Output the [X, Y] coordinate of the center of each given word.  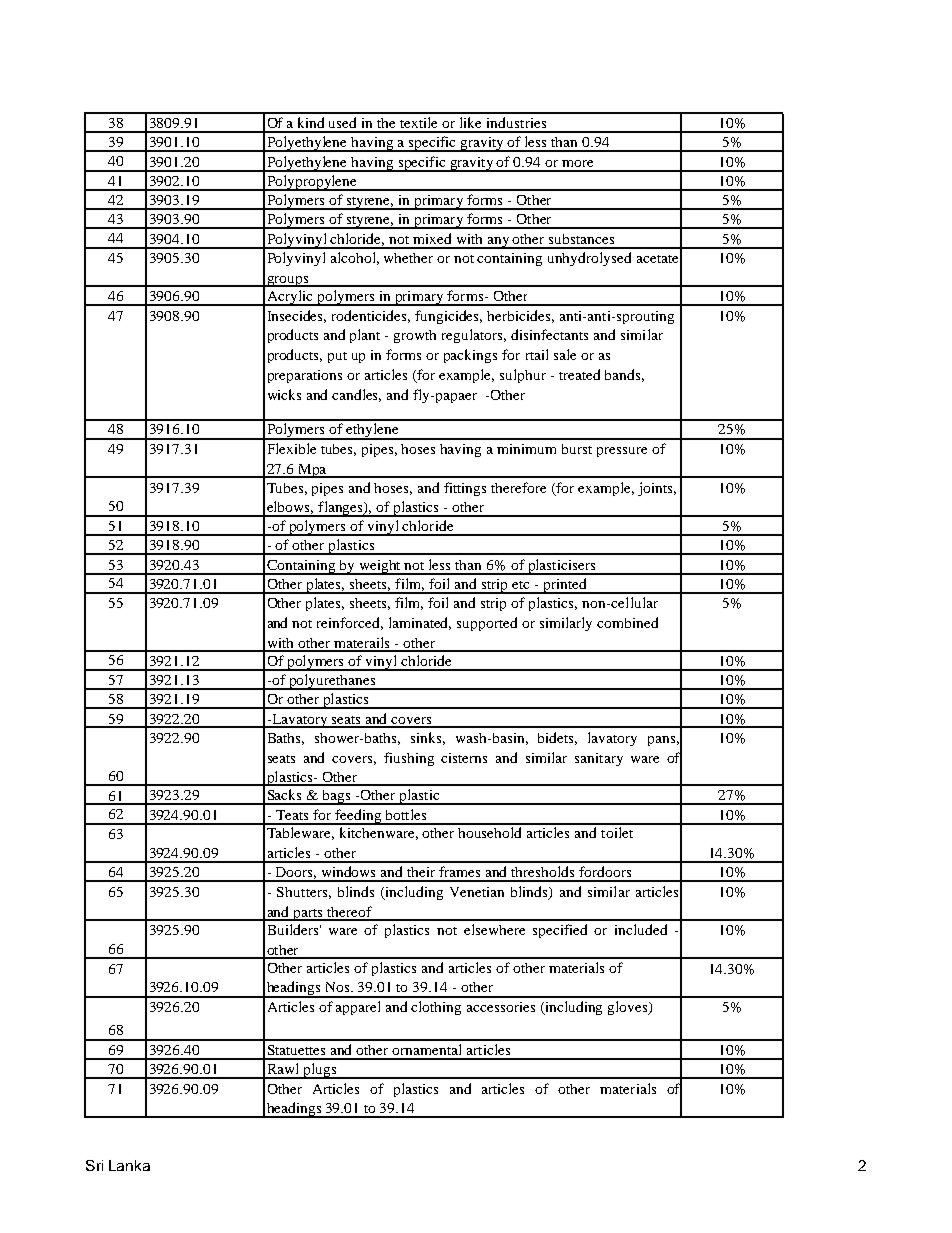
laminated [420, 623]
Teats [292, 815]
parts [308, 915]
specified [560, 931]
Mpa [312, 471]
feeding [358, 817]
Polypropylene [312, 183]
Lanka [129, 1165]
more [577, 163]
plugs [320, 1071]
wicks [284, 394]
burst [577, 449]
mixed [432, 238]
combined [627, 622]
